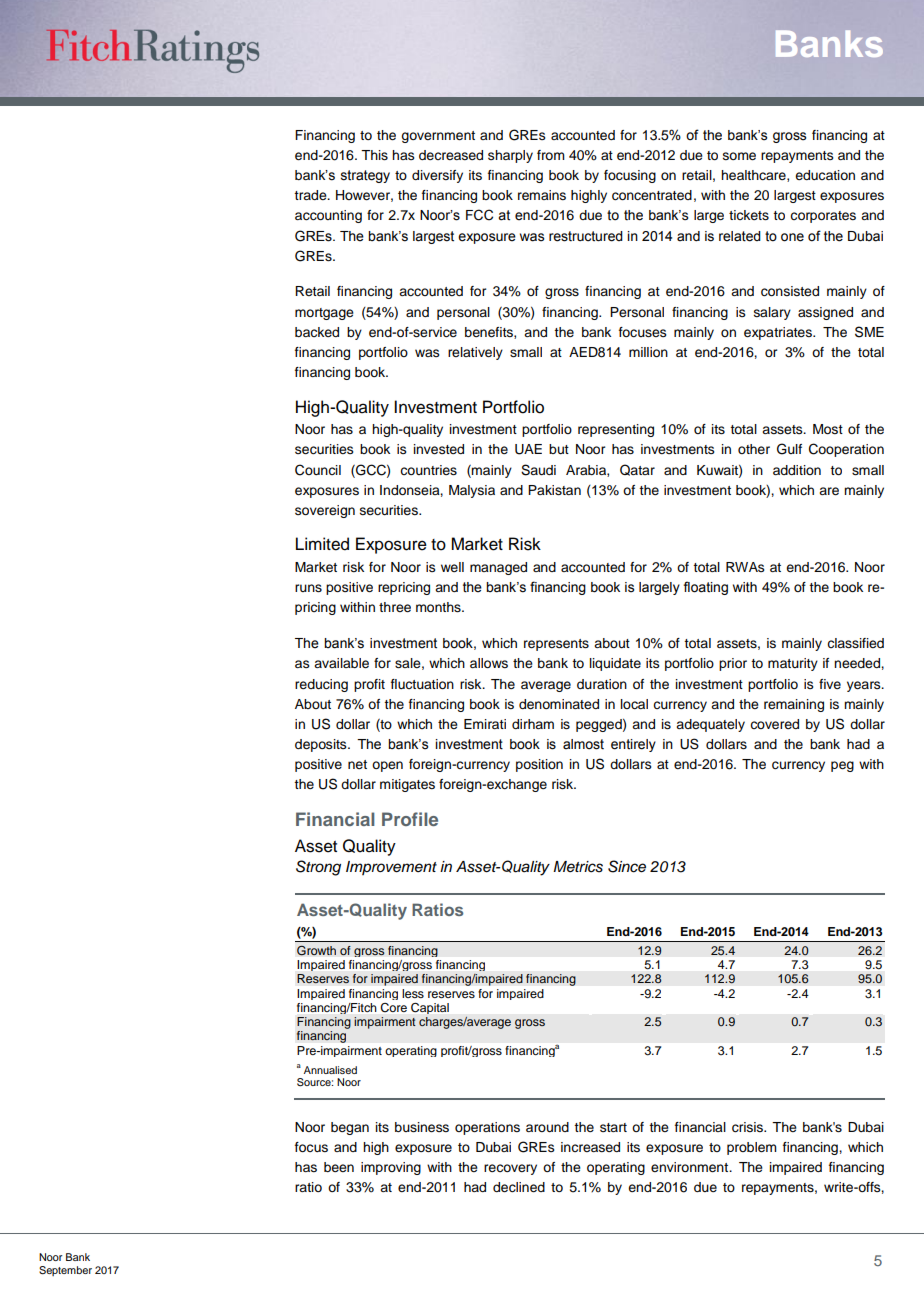 This page has height=1308, width=924. What do you see at coordinates (485, 724) in the page?
I see `Emirati` at bounding box center [485, 724].
